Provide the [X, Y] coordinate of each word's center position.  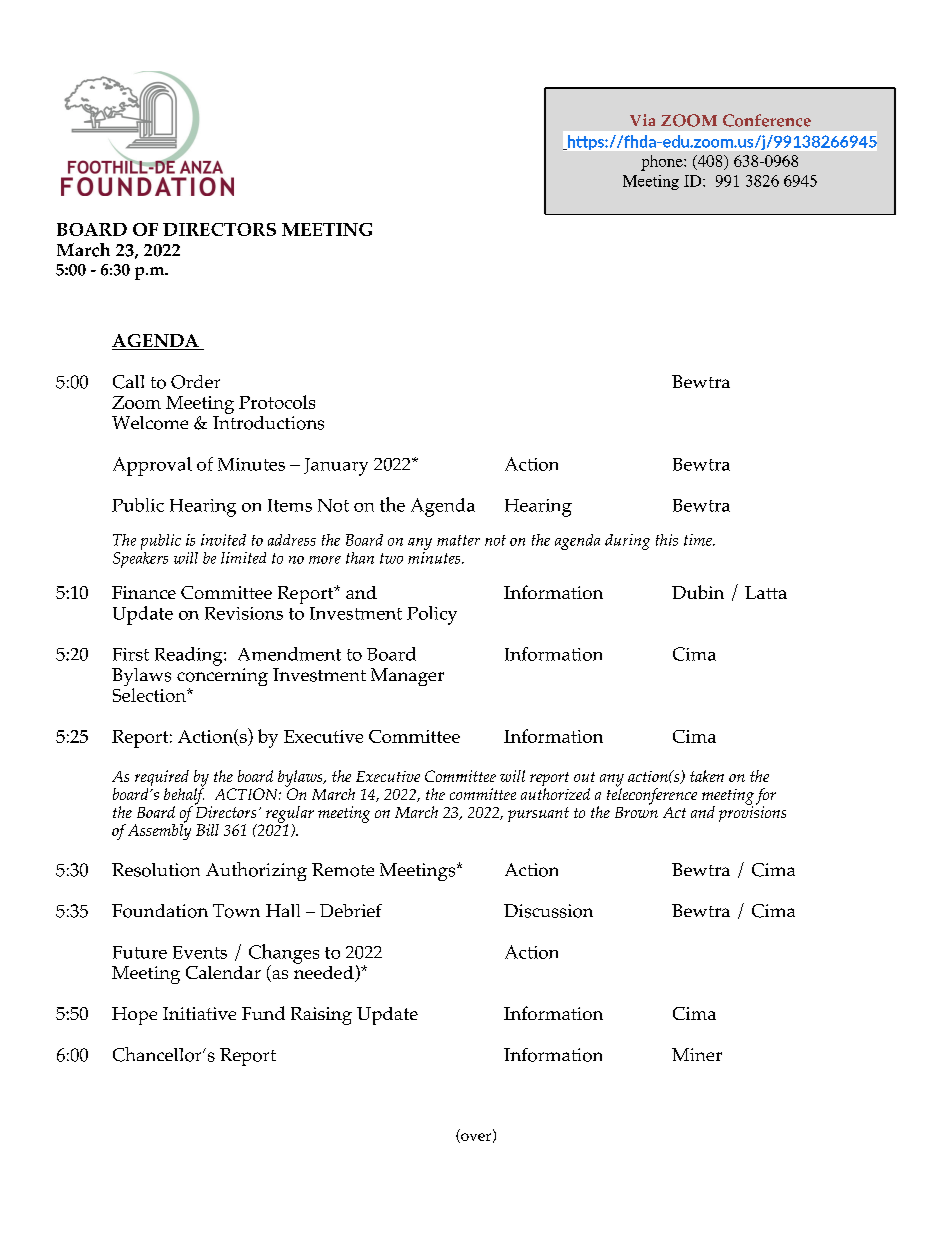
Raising [321, 1016]
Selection [150, 695]
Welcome [150, 423]
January [336, 467]
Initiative [199, 1013]
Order [195, 382]
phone [663, 163]
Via [642, 120]
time [699, 540]
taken [707, 776]
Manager [407, 677]
